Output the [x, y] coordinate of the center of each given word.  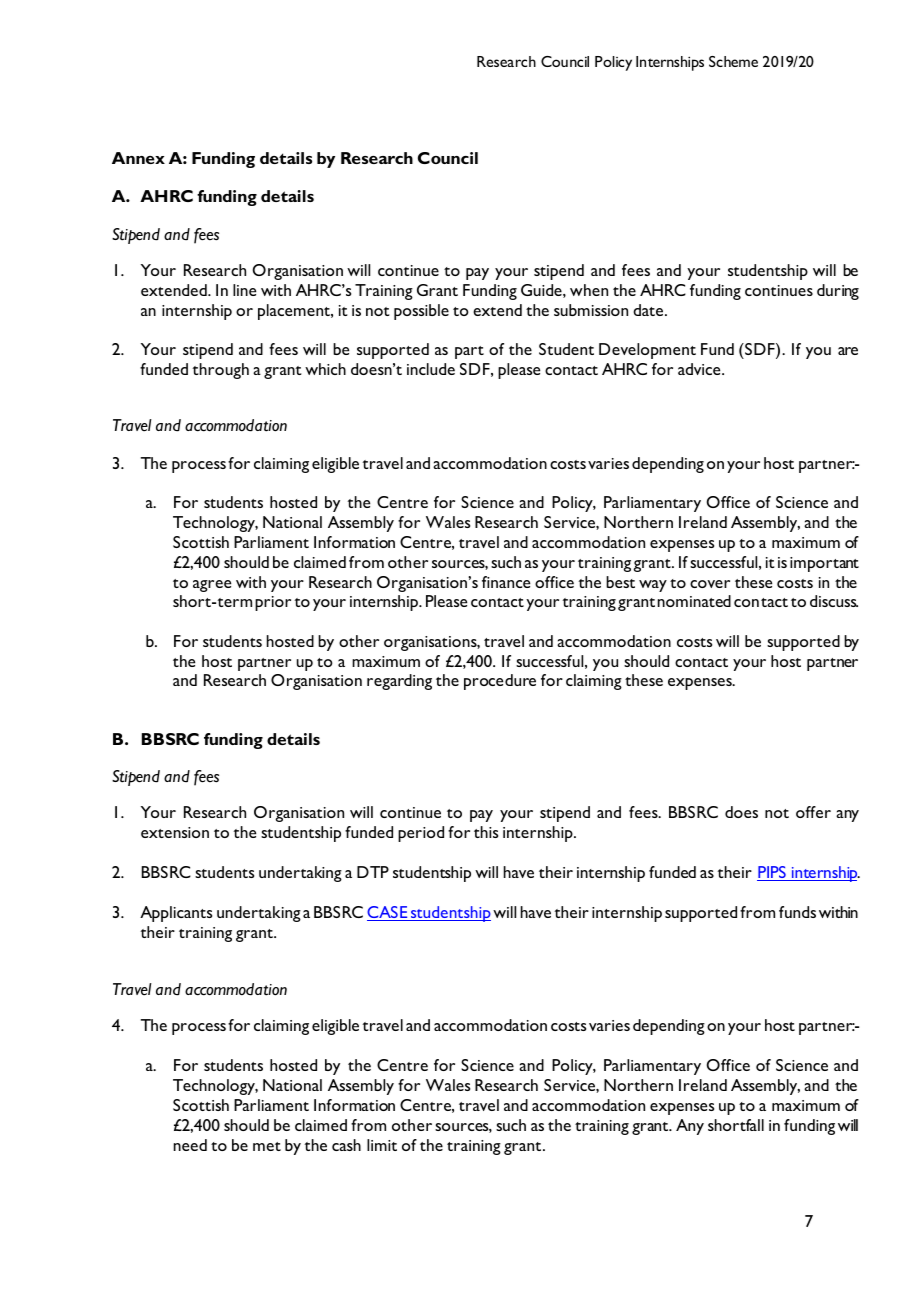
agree [212, 586]
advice [700, 369]
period [421, 834]
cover [710, 584]
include [431, 369]
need [190, 1145]
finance [506, 582]
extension [175, 832]
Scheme [733, 61]
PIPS [772, 873]
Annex [138, 158]
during [838, 292]
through [220, 371]
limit [382, 1145]
